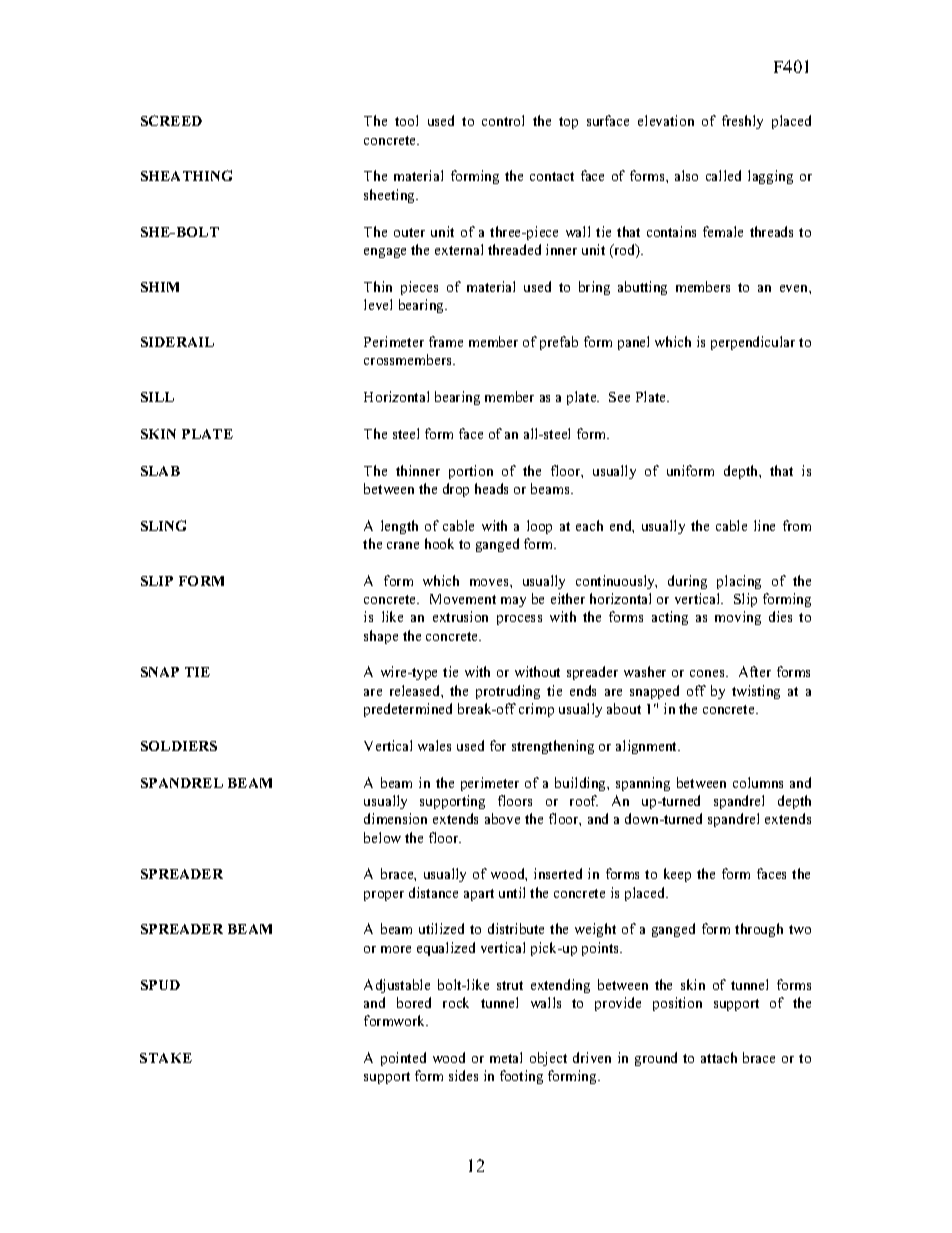 The height and width of the screenshot is (1233, 952). What do you see at coordinates (758, 782) in the screenshot?
I see `columns` at bounding box center [758, 782].
